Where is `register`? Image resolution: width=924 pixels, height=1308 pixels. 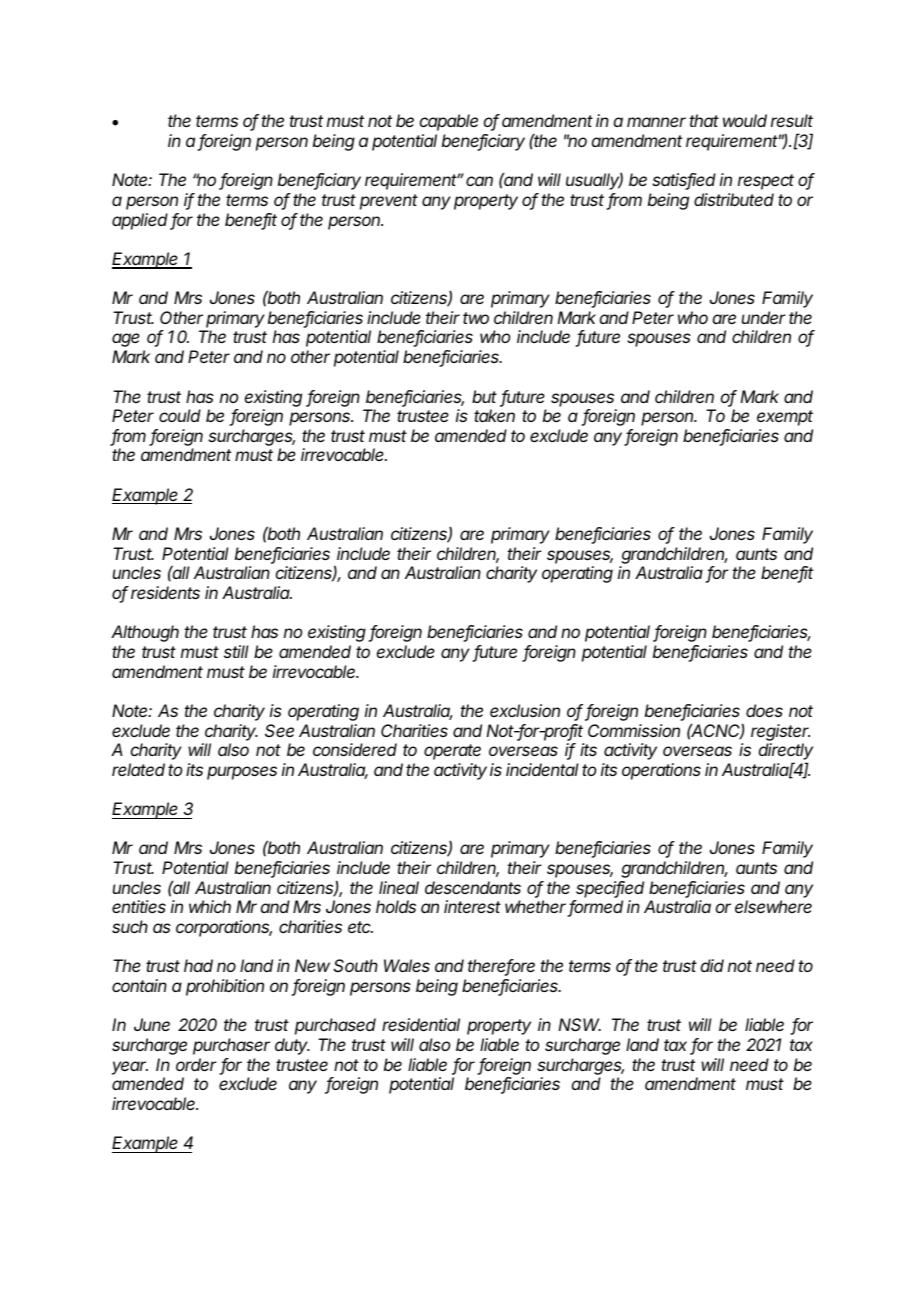 register is located at coordinates (780, 732).
